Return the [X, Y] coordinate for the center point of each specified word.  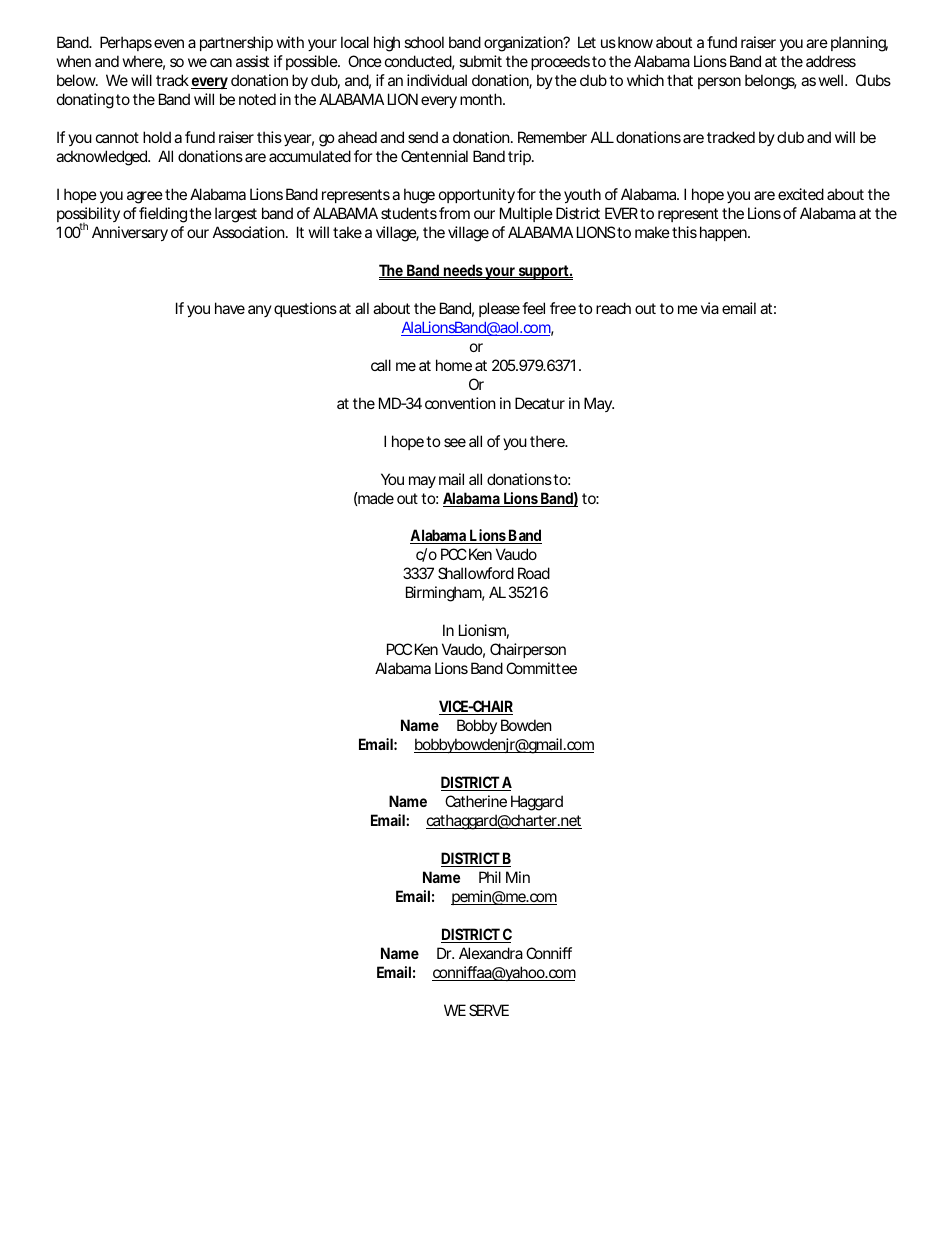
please [499, 309]
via [710, 308]
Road [534, 573]
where [144, 62]
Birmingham [445, 594]
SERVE [489, 1010]
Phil [490, 877]
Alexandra [491, 953]
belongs [771, 82]
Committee [541, 668]
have [230, 308]
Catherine [476, 801]
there [549, 441]
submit [480, 61]
